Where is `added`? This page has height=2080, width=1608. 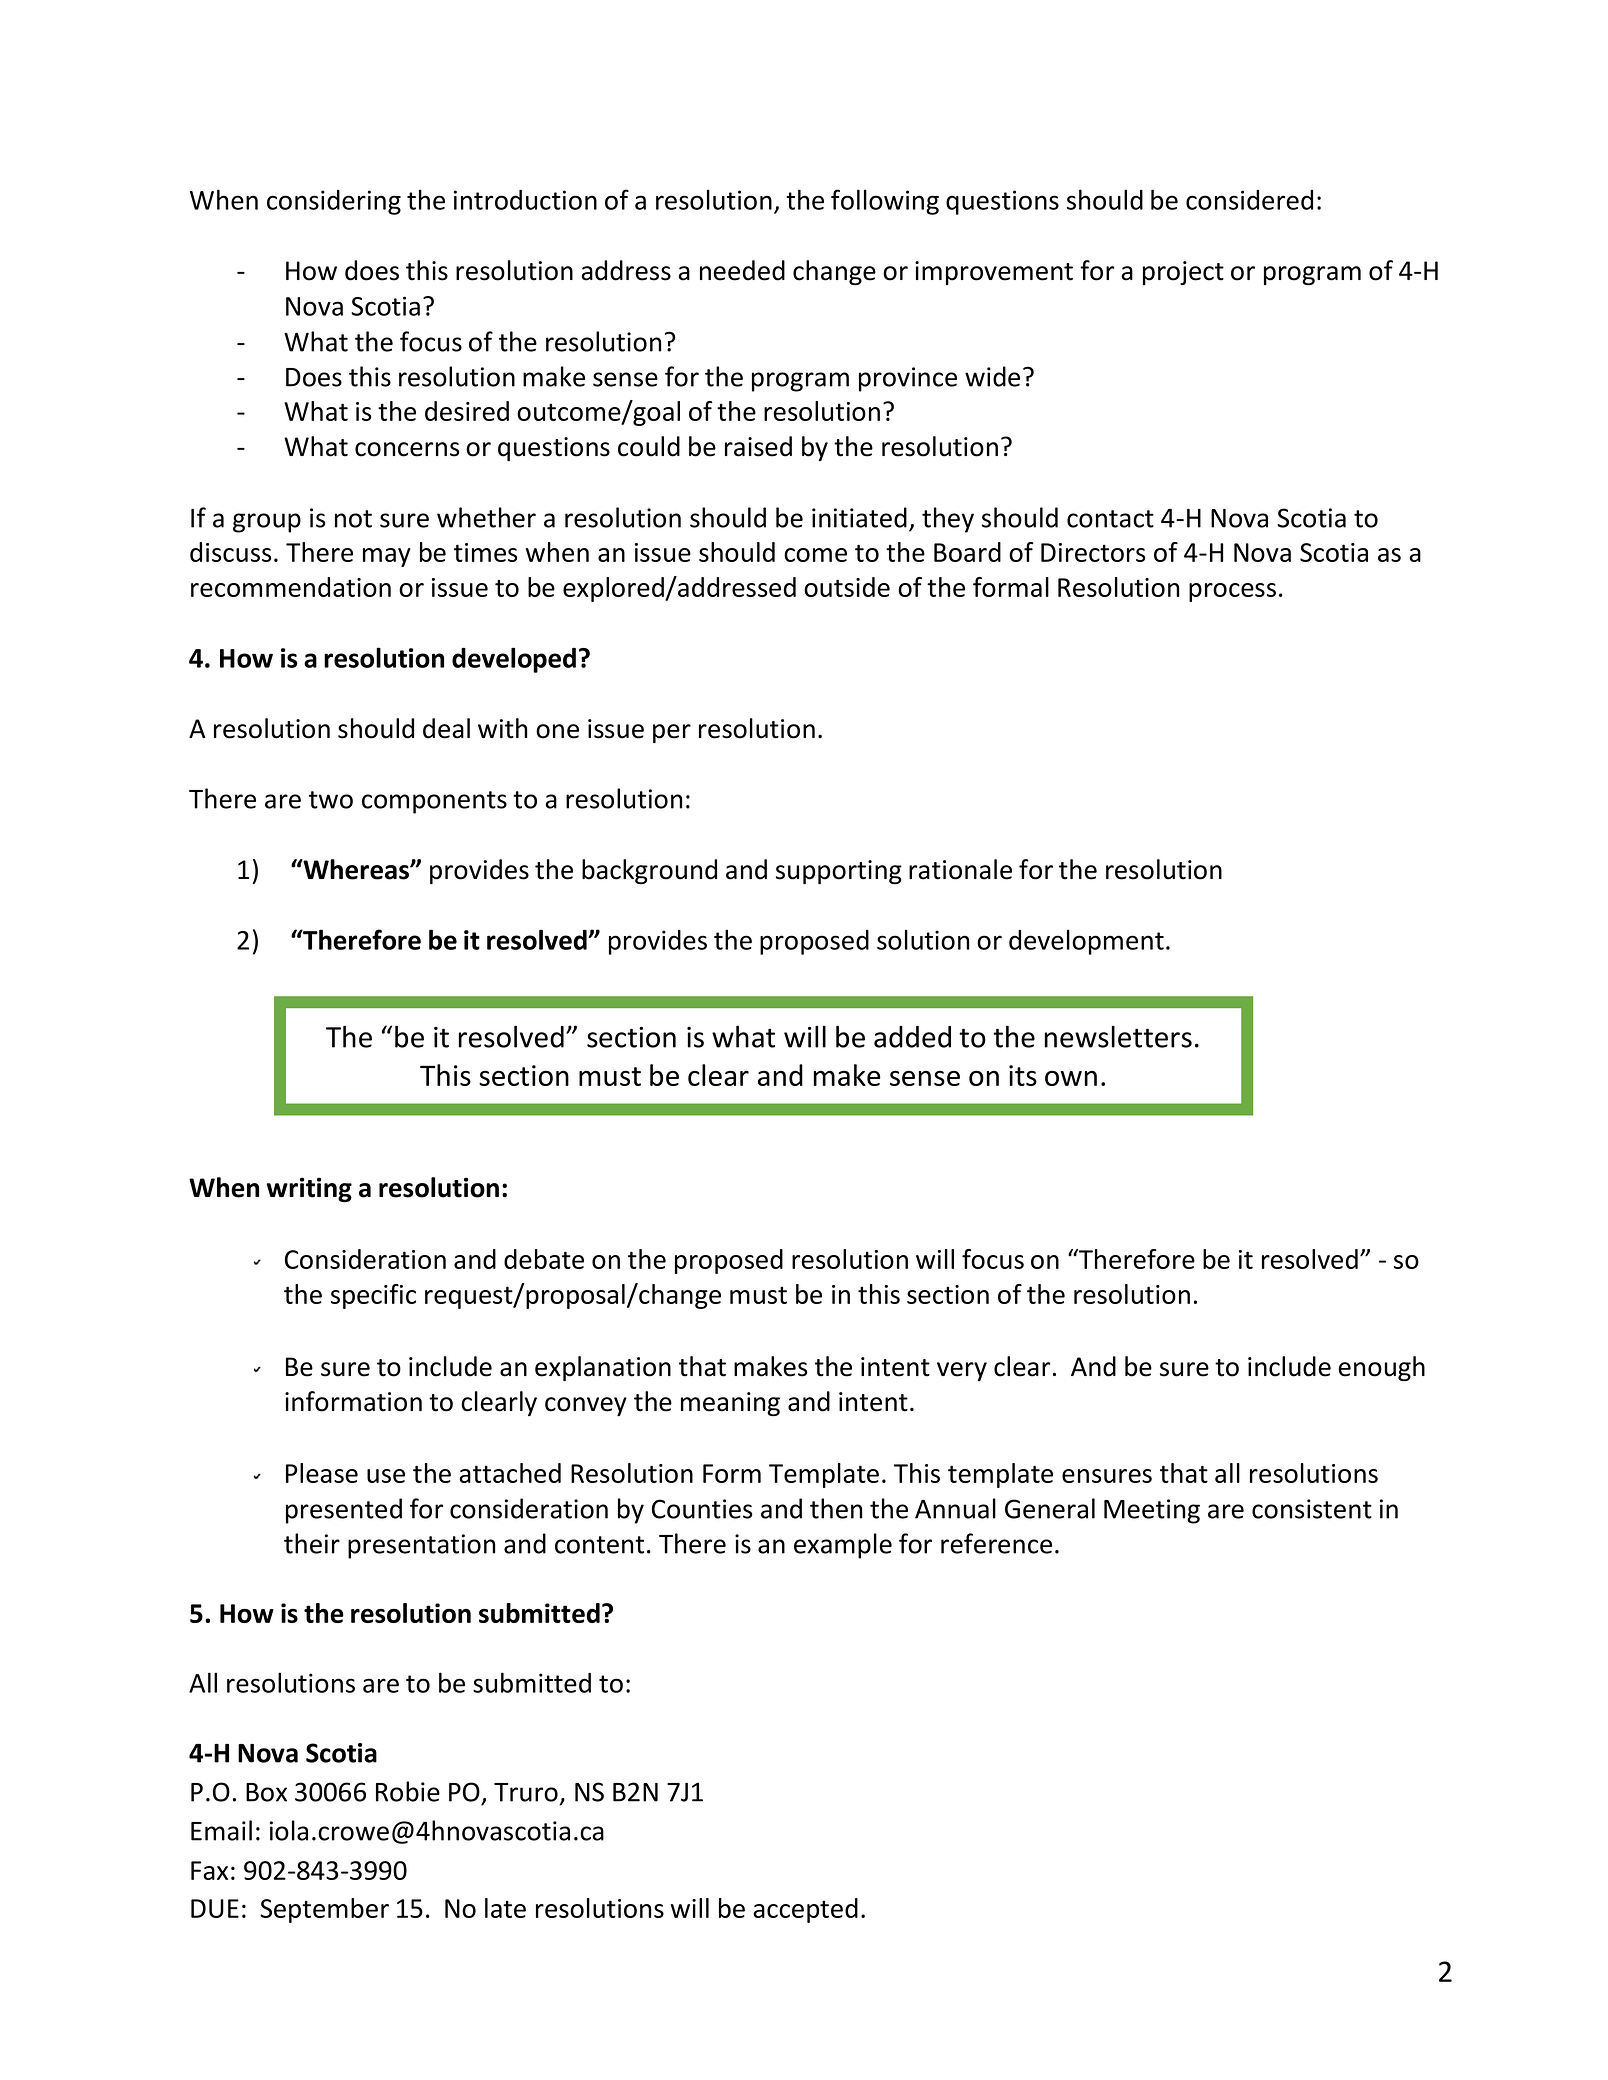 added is located at coordinates (912, 1037).
